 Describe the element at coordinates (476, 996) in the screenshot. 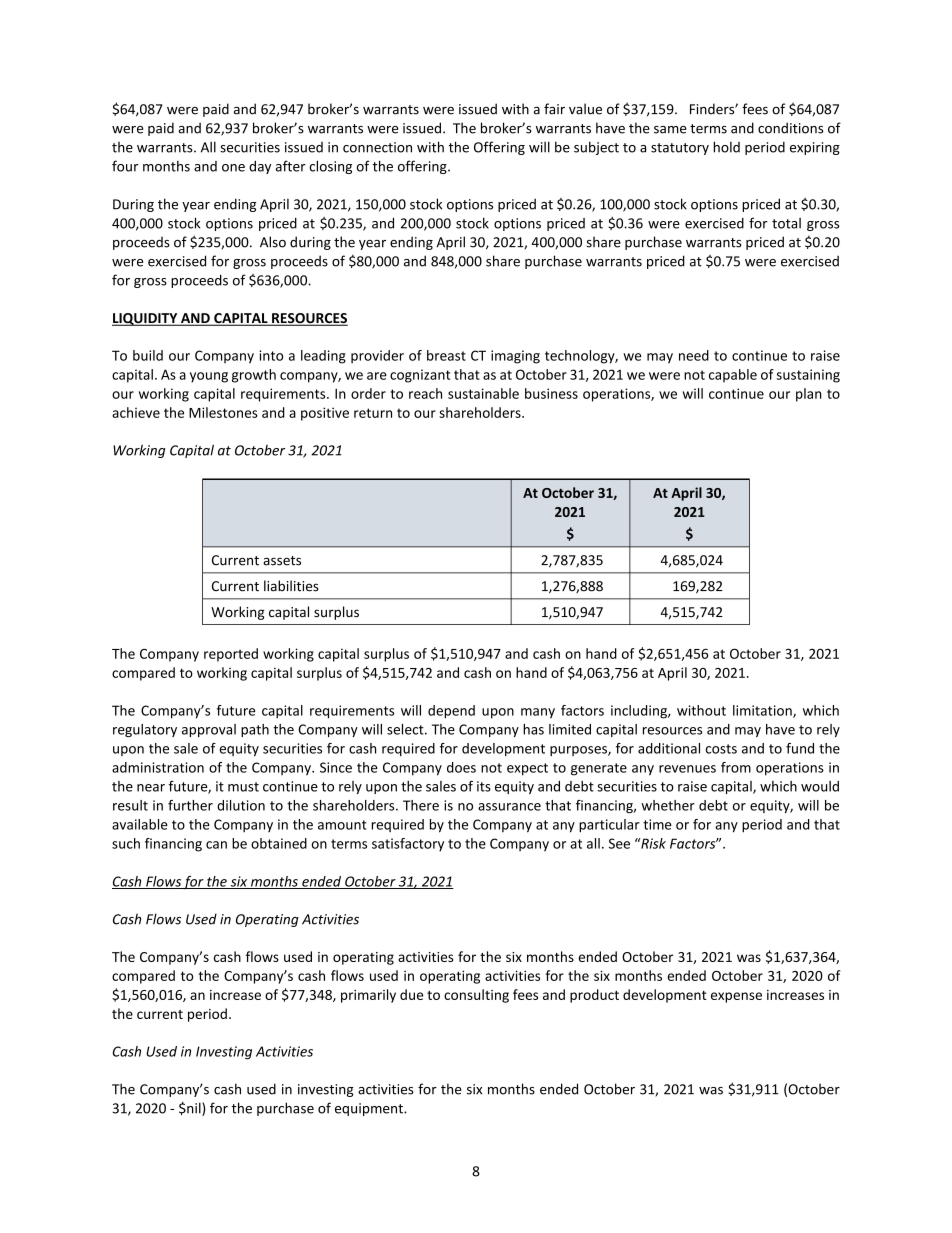

I see `consulting` at that location.
